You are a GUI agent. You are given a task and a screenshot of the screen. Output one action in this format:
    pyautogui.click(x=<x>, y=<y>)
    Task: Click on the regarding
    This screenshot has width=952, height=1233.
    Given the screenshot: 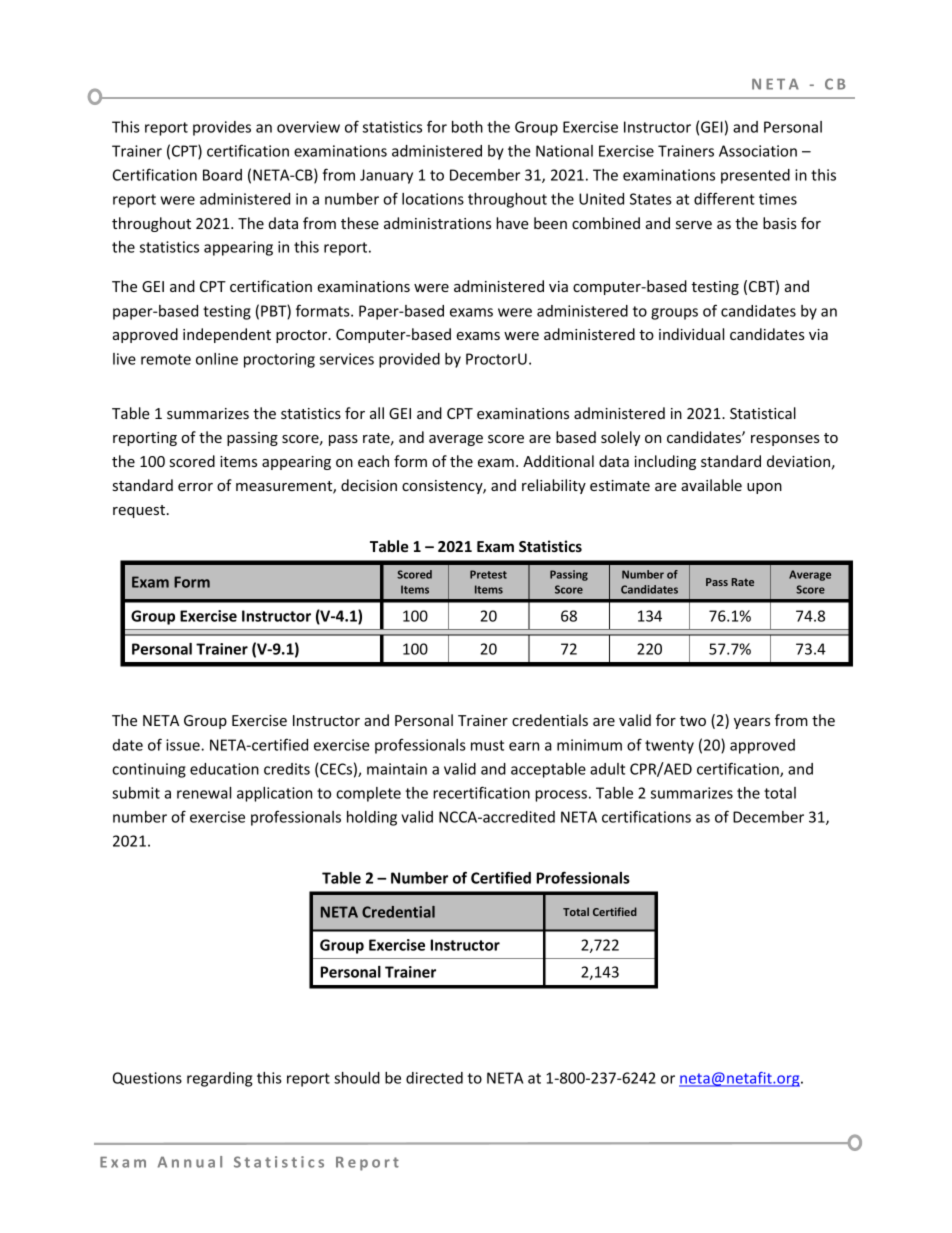 What is the action you would take?
    pyautogui.click(x=219, y=1079)
